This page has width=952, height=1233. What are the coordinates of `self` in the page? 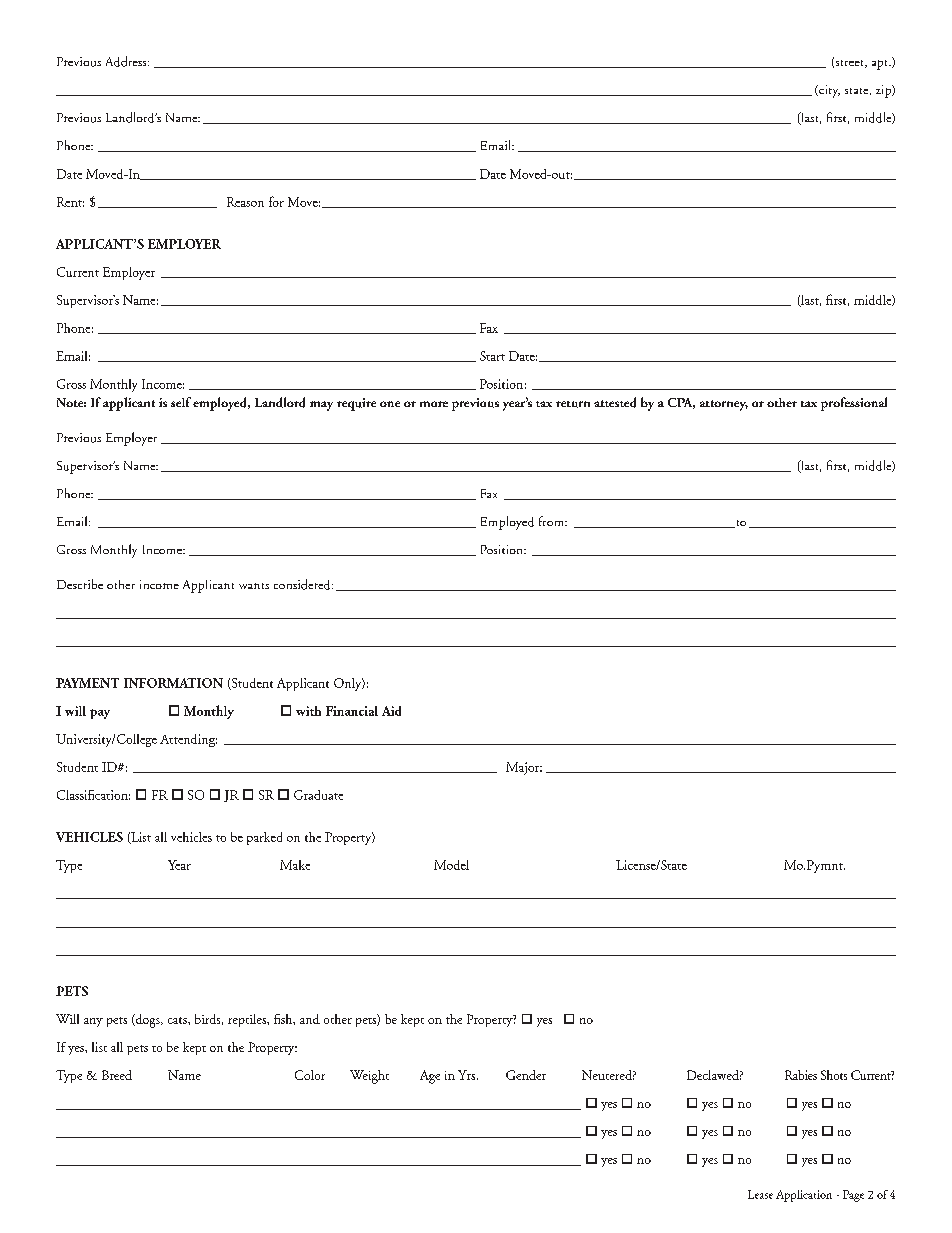 It's located at (181, 402).
